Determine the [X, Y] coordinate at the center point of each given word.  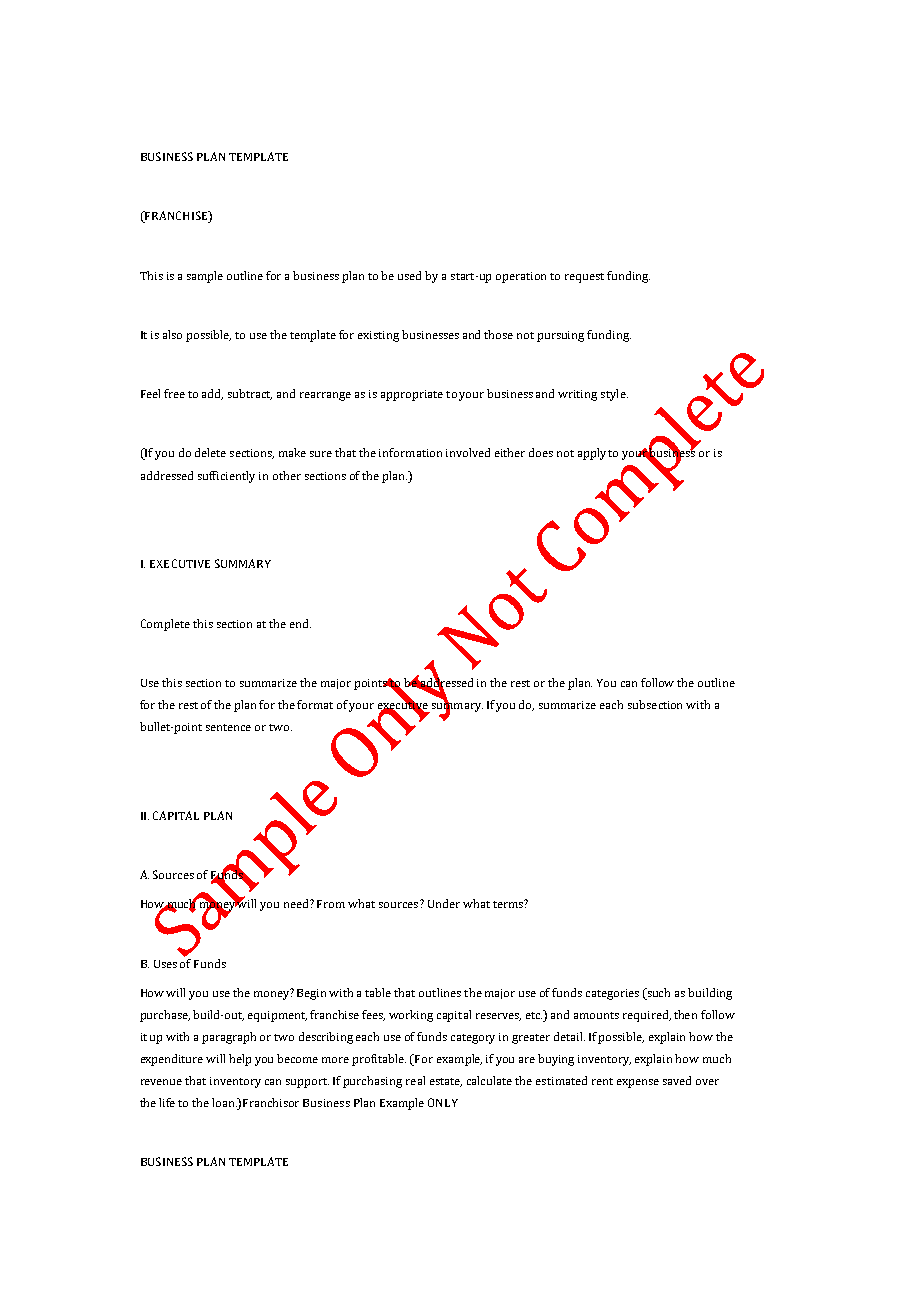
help [240, 1060]
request [584, 278]
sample [205, 277]
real [415, 1080]
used [409, 275]
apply [592, 454]
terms [509, 904]
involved [468, 452]
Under [444, 903]
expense [638, 1083]
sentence [228, 727]
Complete [165, 625]
